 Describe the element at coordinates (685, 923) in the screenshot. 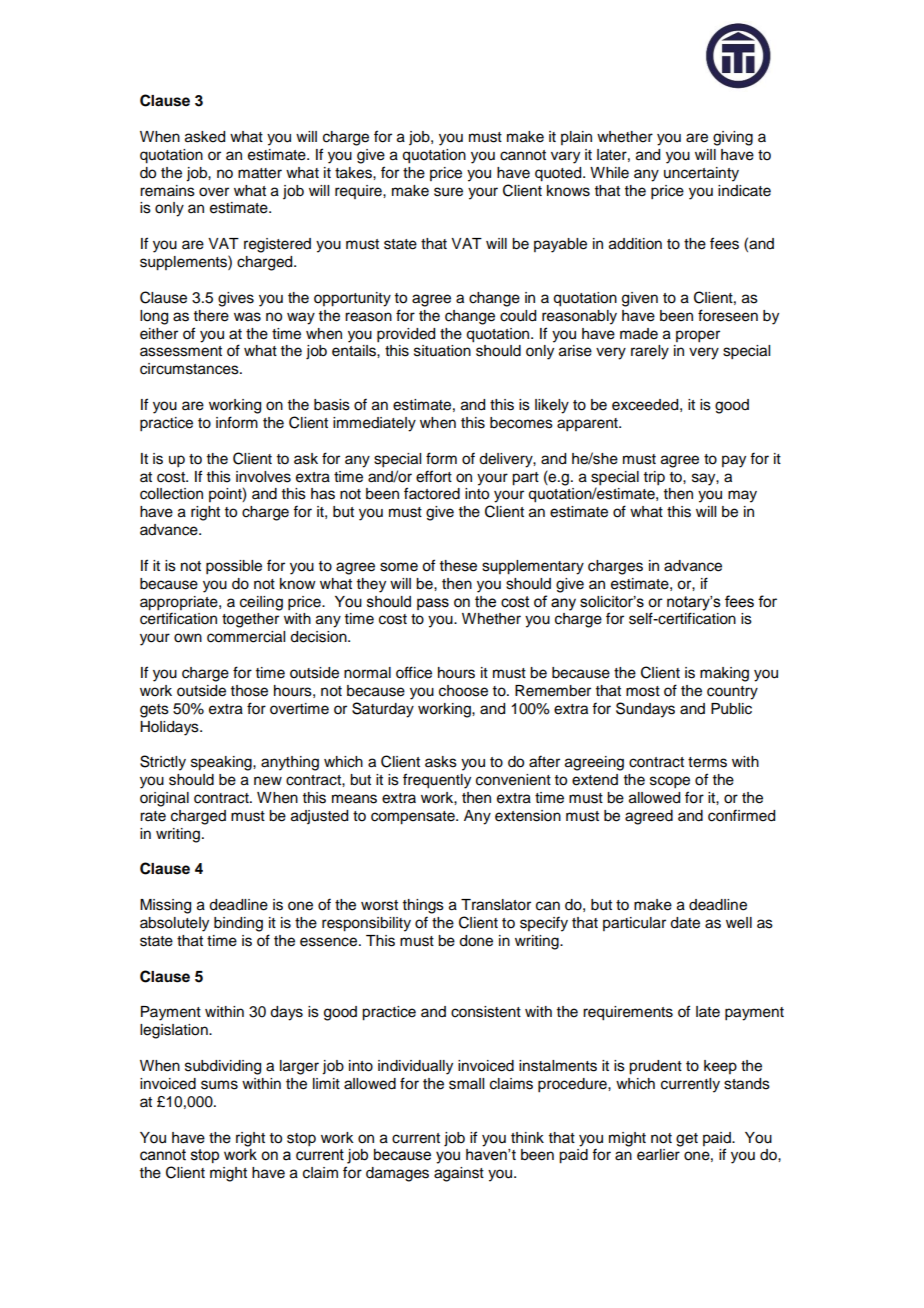

I see `date` at that location.
